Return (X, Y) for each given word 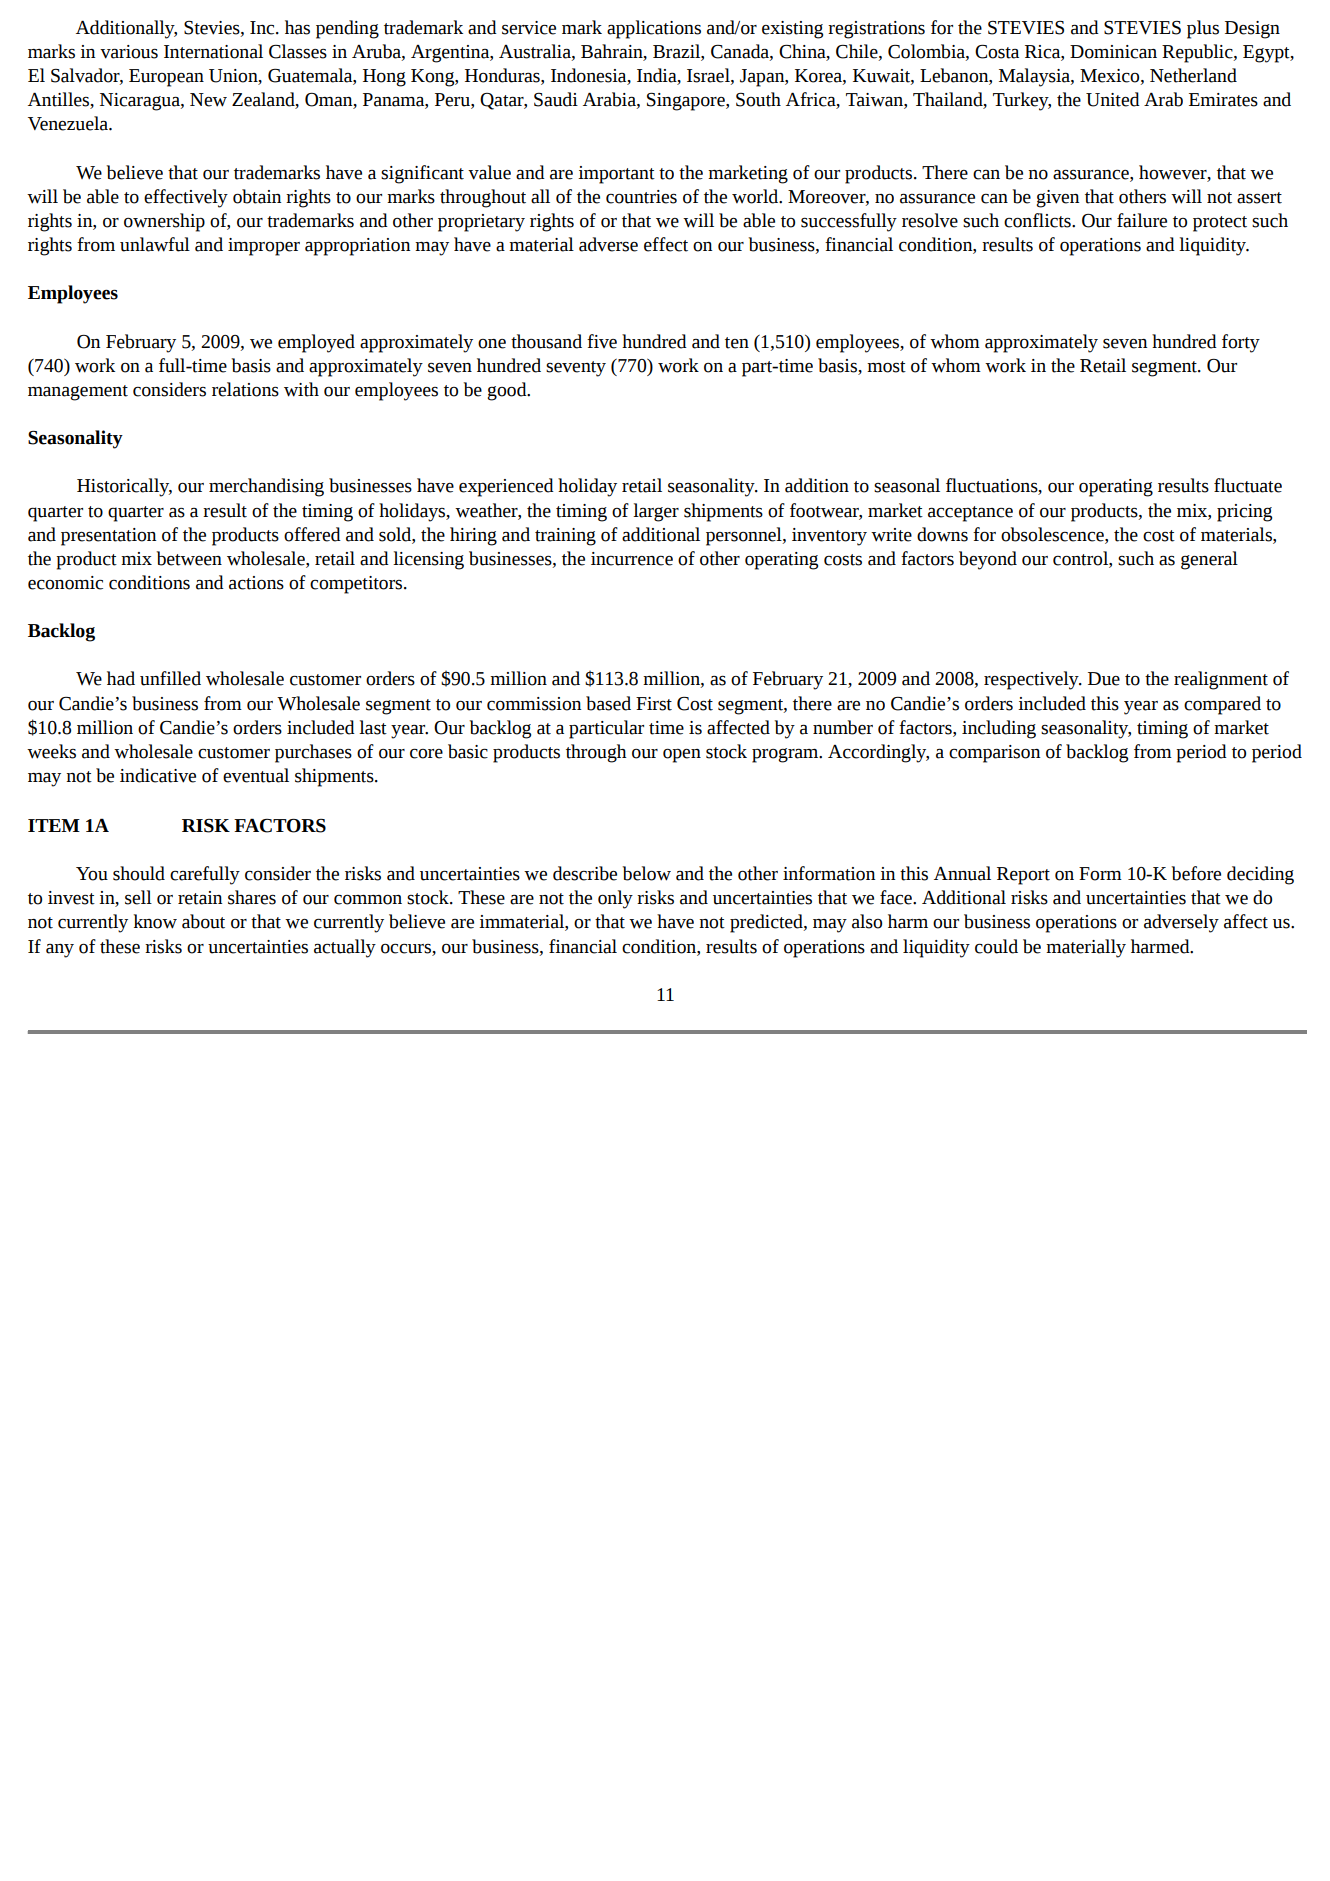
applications (654, 29)
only (615, 899)
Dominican (1113, 52)
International (213, 51)
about (203, 921)
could (996, 946)
